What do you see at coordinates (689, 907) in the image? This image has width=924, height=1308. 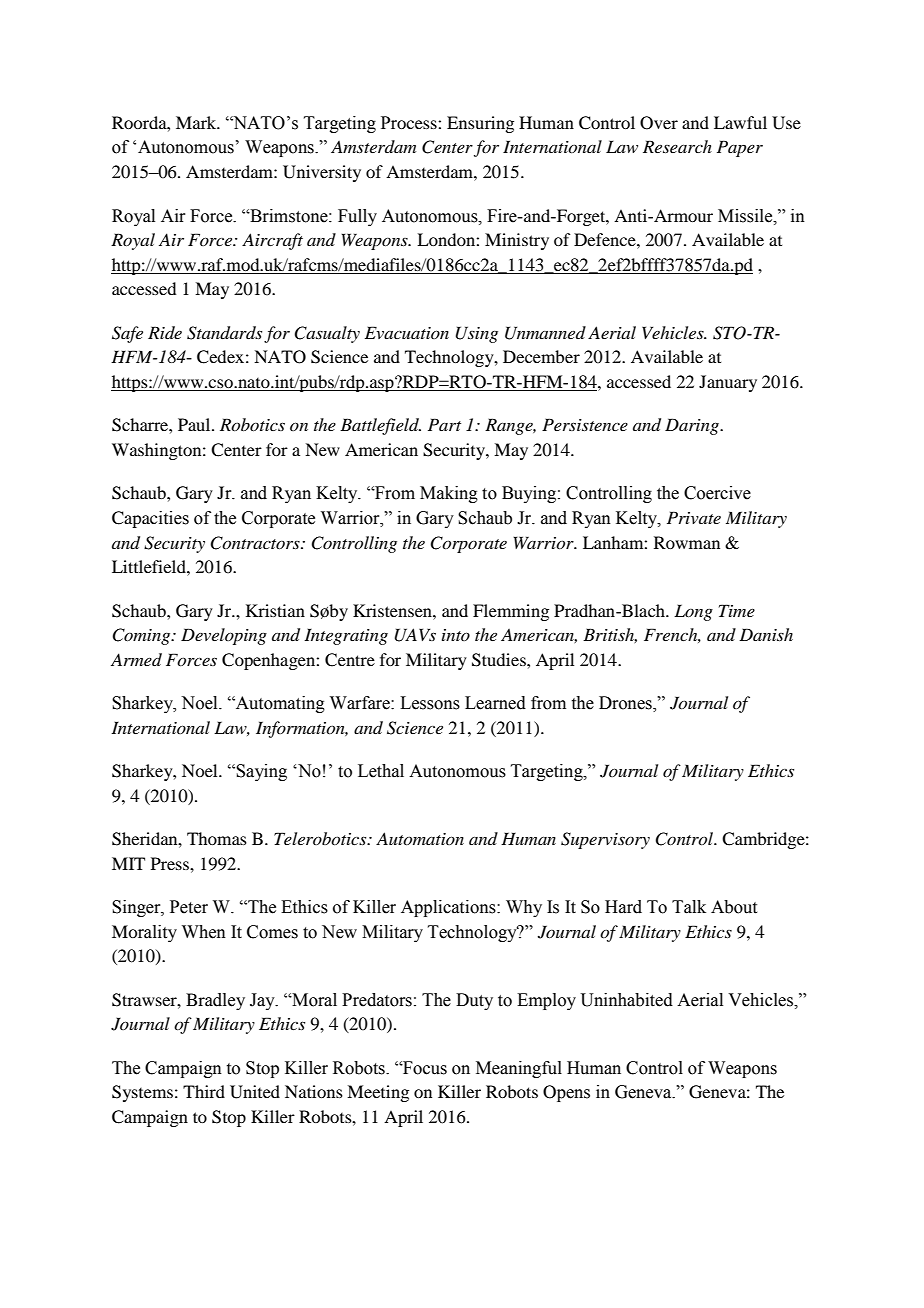 I see `Talk` at bounding box center [689, 907].
